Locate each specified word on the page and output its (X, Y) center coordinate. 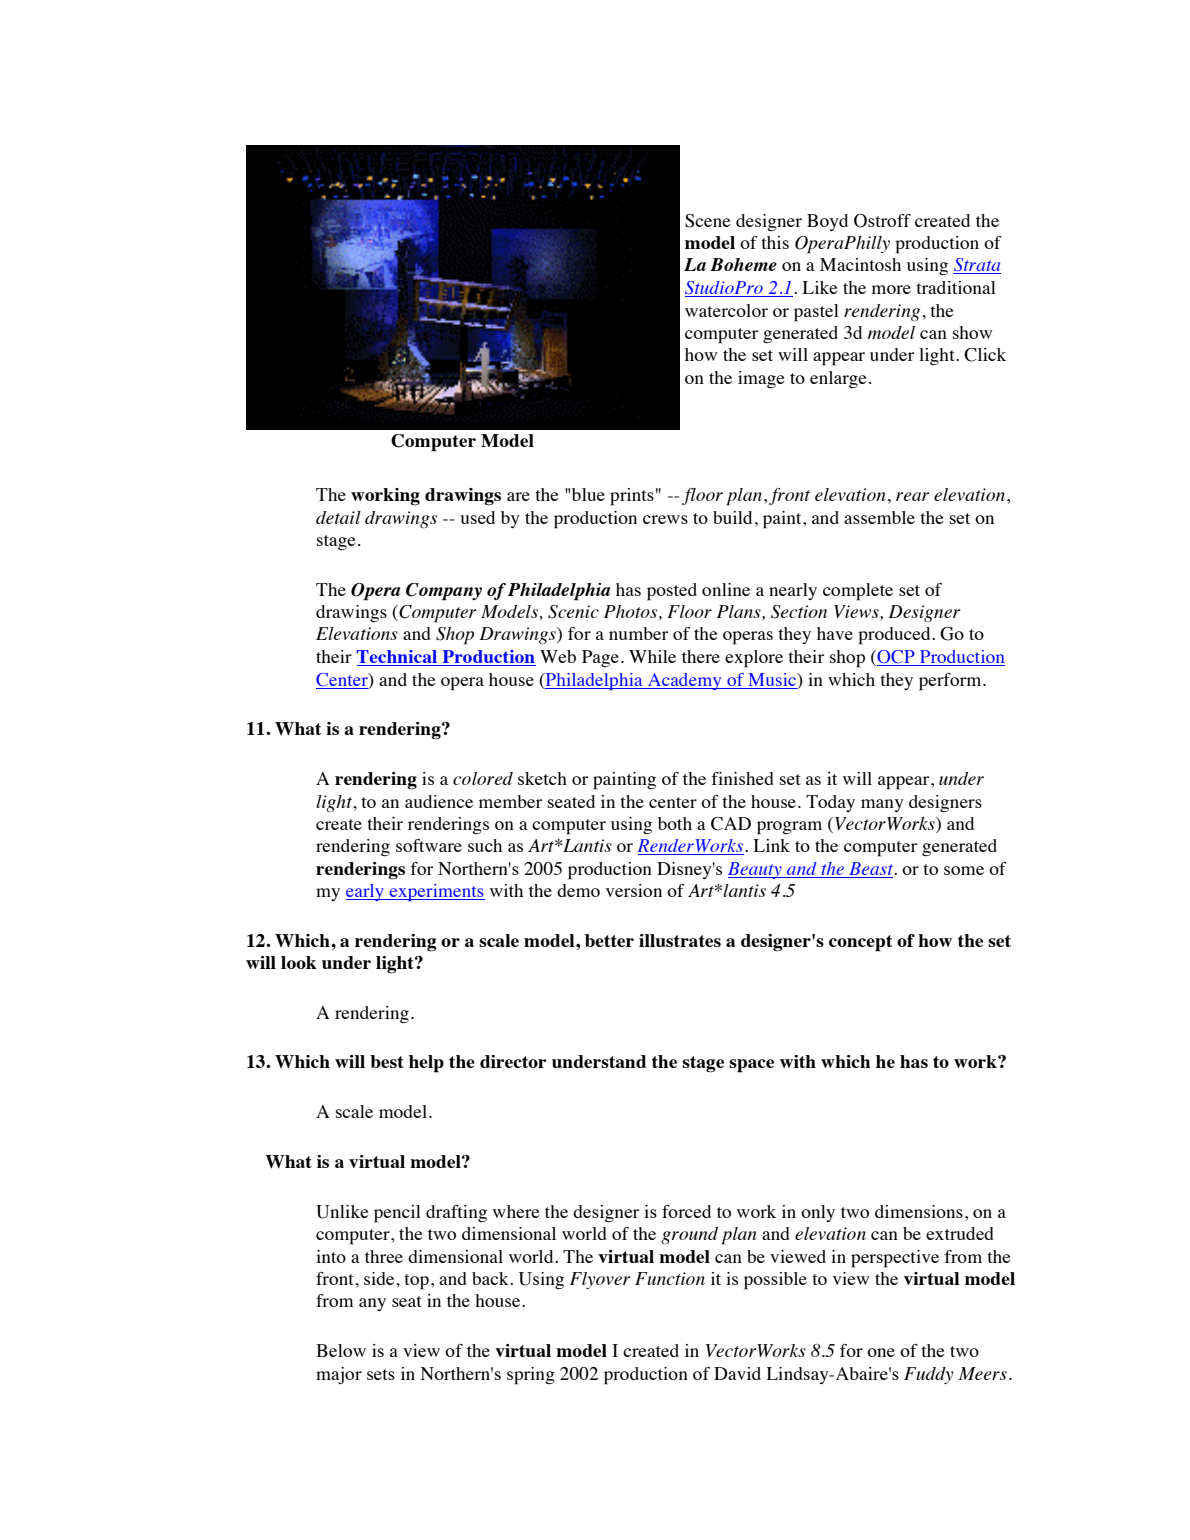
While (652, 656)
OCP (896, 658)
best (387, 1061)
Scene (708, 221)
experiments (436, 892)
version (634, 890)
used (477, 517)
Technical (398, 658)
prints (632, 497)
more (891, 289)
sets (381, 1374)
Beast (872, 868)
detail (338, 517)
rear (913, 496)
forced (686, 1211)
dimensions (919, 1211)
